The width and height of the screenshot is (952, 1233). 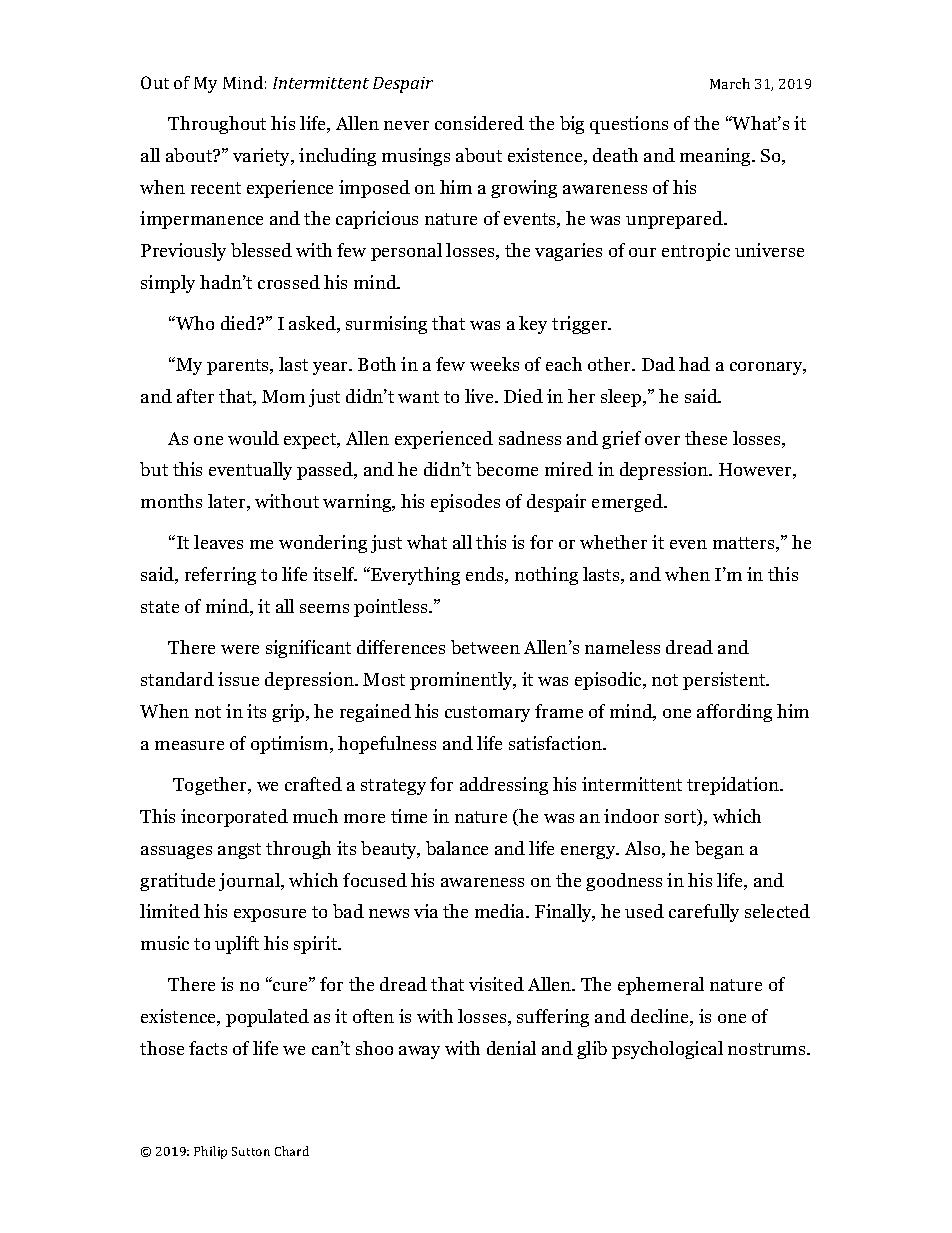 What do you see at coordinates (479, 123) in the screenshot?
I see `considered` at bounding box center [479, 123].
